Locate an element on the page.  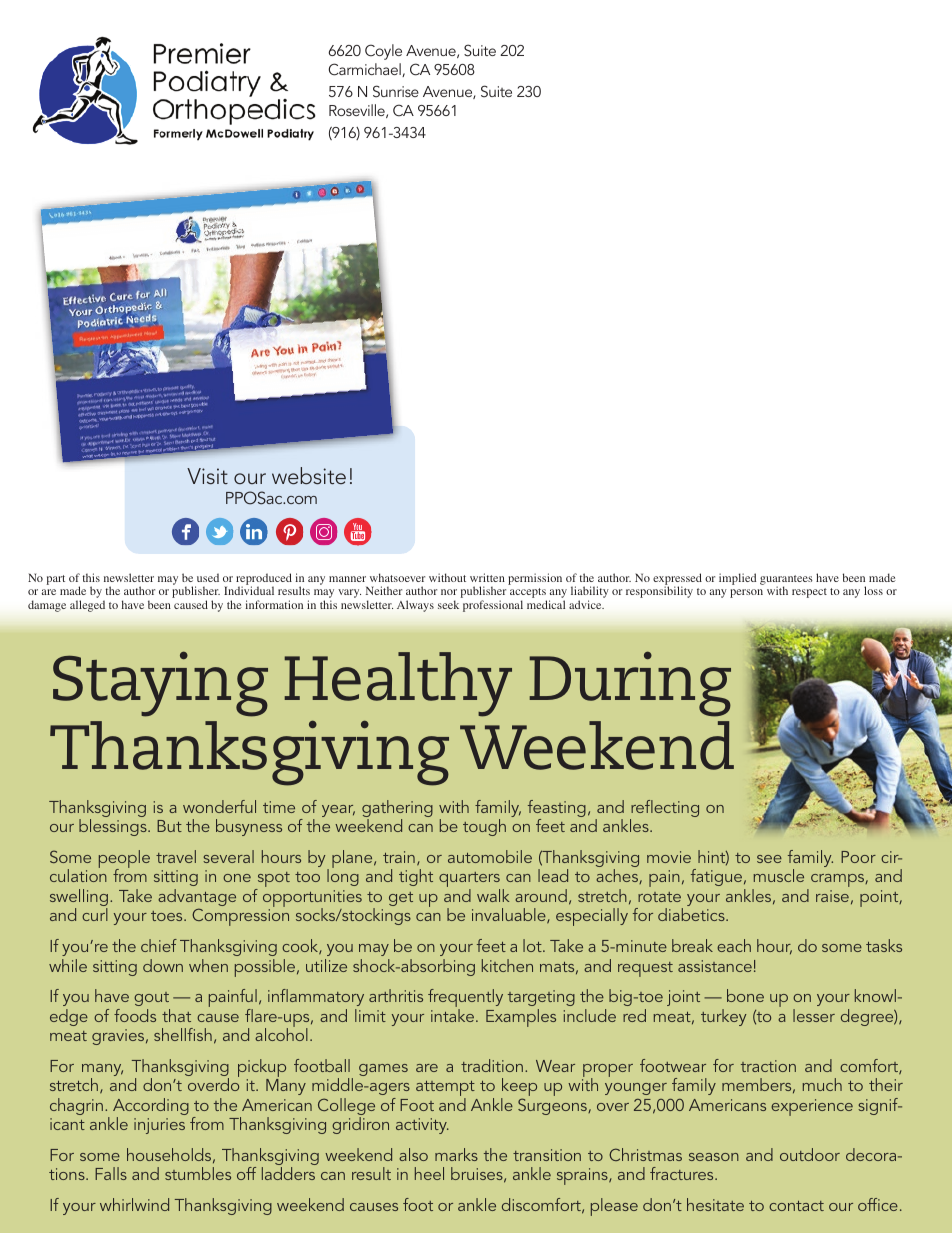
Carmichael is located at coordinates (365, 70).
